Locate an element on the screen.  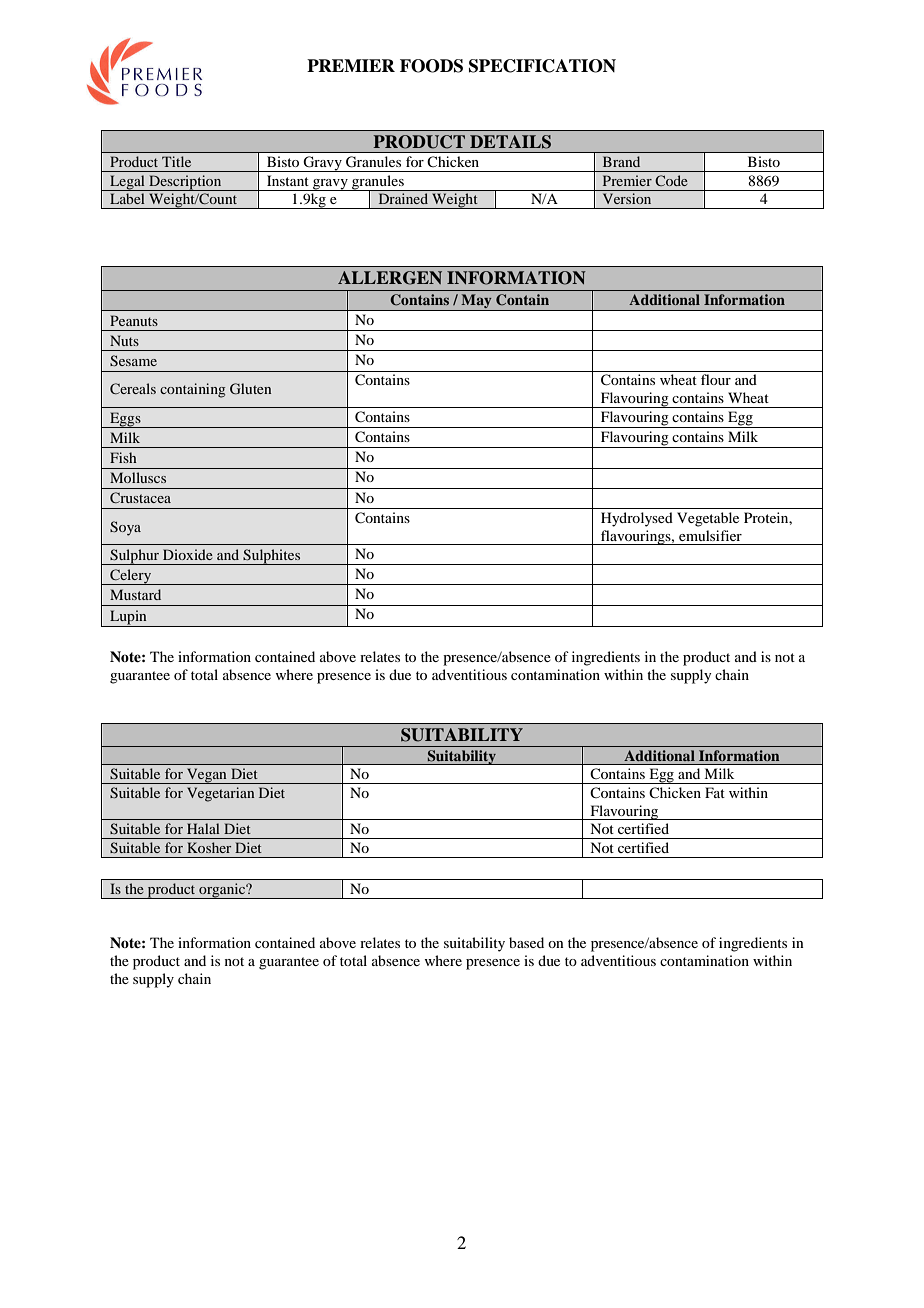
Sulphites is located at coordinates (272, 557).
